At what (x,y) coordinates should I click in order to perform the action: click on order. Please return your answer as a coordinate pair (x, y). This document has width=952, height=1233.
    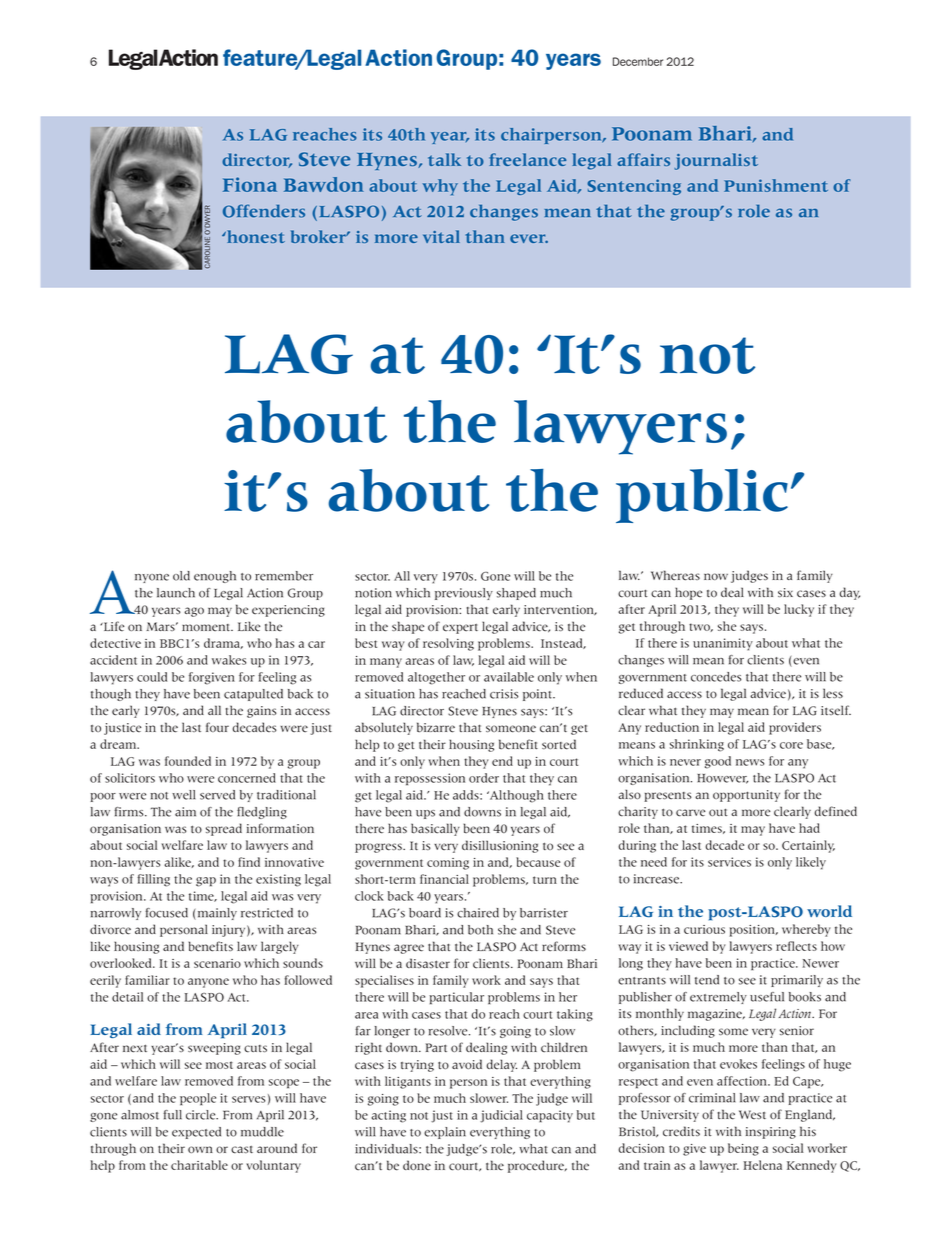
    Looking at the image, I should click on (484, 778).
